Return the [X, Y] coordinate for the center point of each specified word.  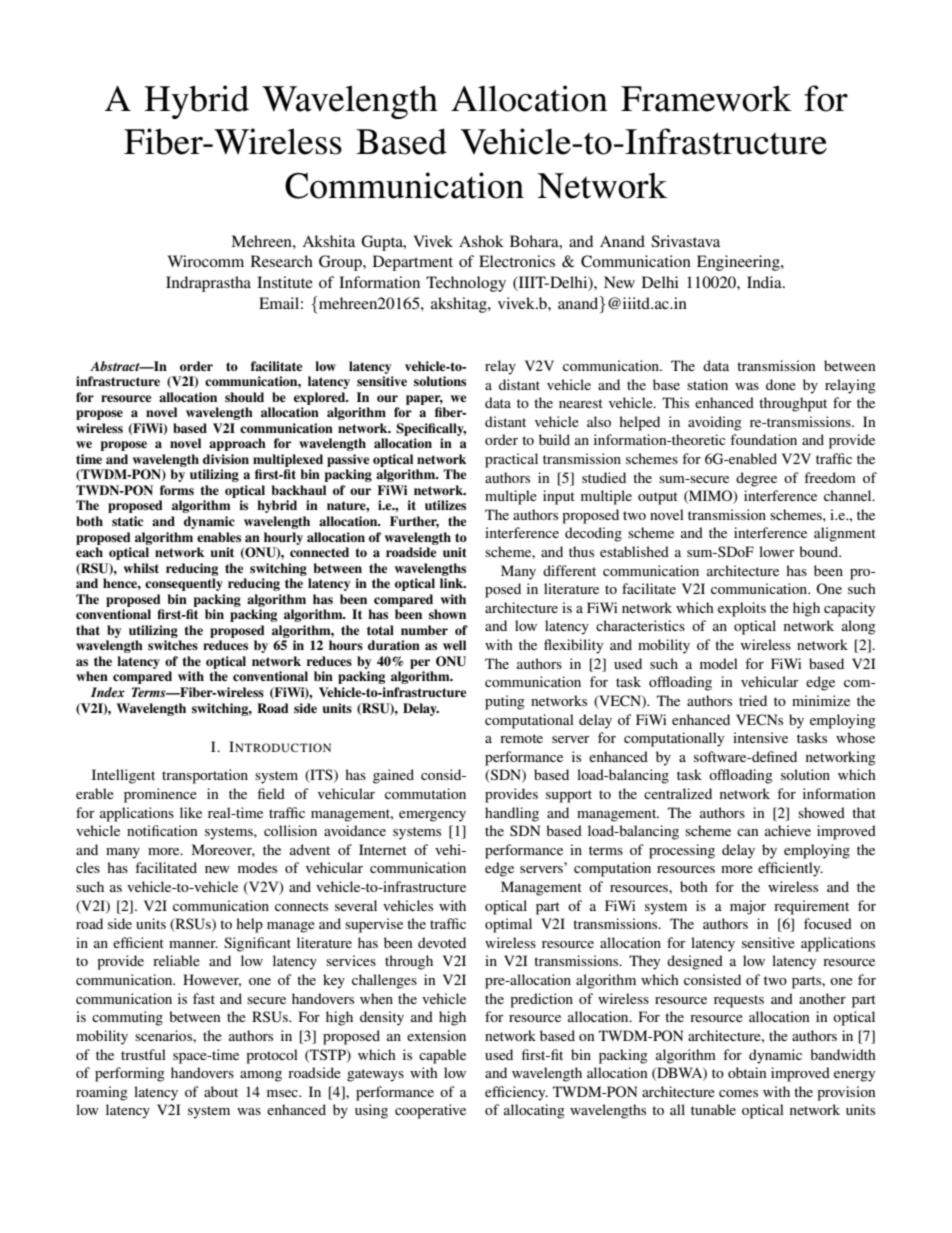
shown [447, 614]
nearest [581, 403]
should [244, 397]
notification [162, 830]
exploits [742, 609]
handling [512, 814]
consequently [184, 584]
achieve [788, 830]
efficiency [516, 1093]
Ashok [481, 241]
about [221, 1091]
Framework [706, 98]
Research [282, 261]
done [781, 384]
